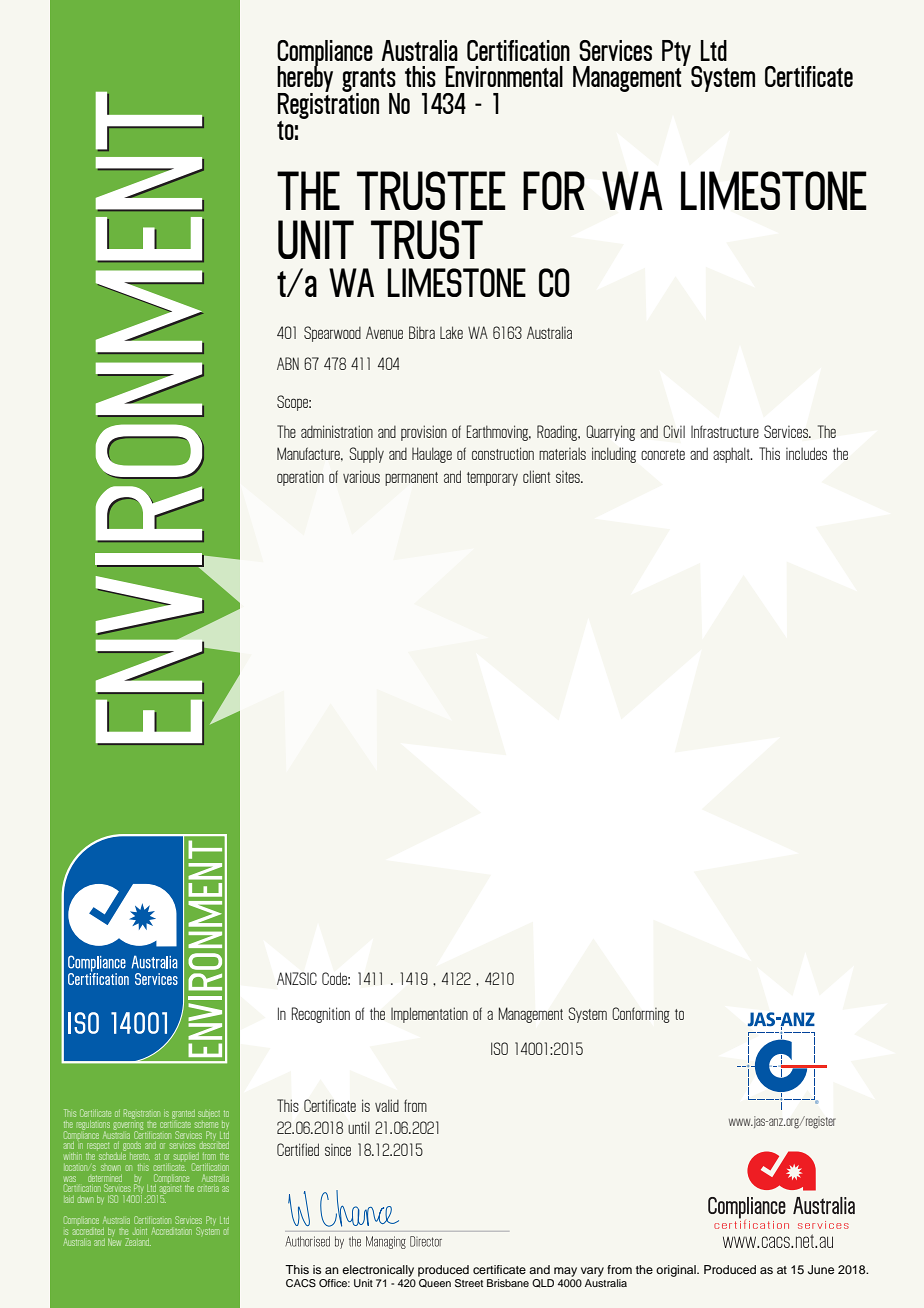 The width and height of the screenshot is (924, 1308). I want to click on Environmental, so click(504, 76).
